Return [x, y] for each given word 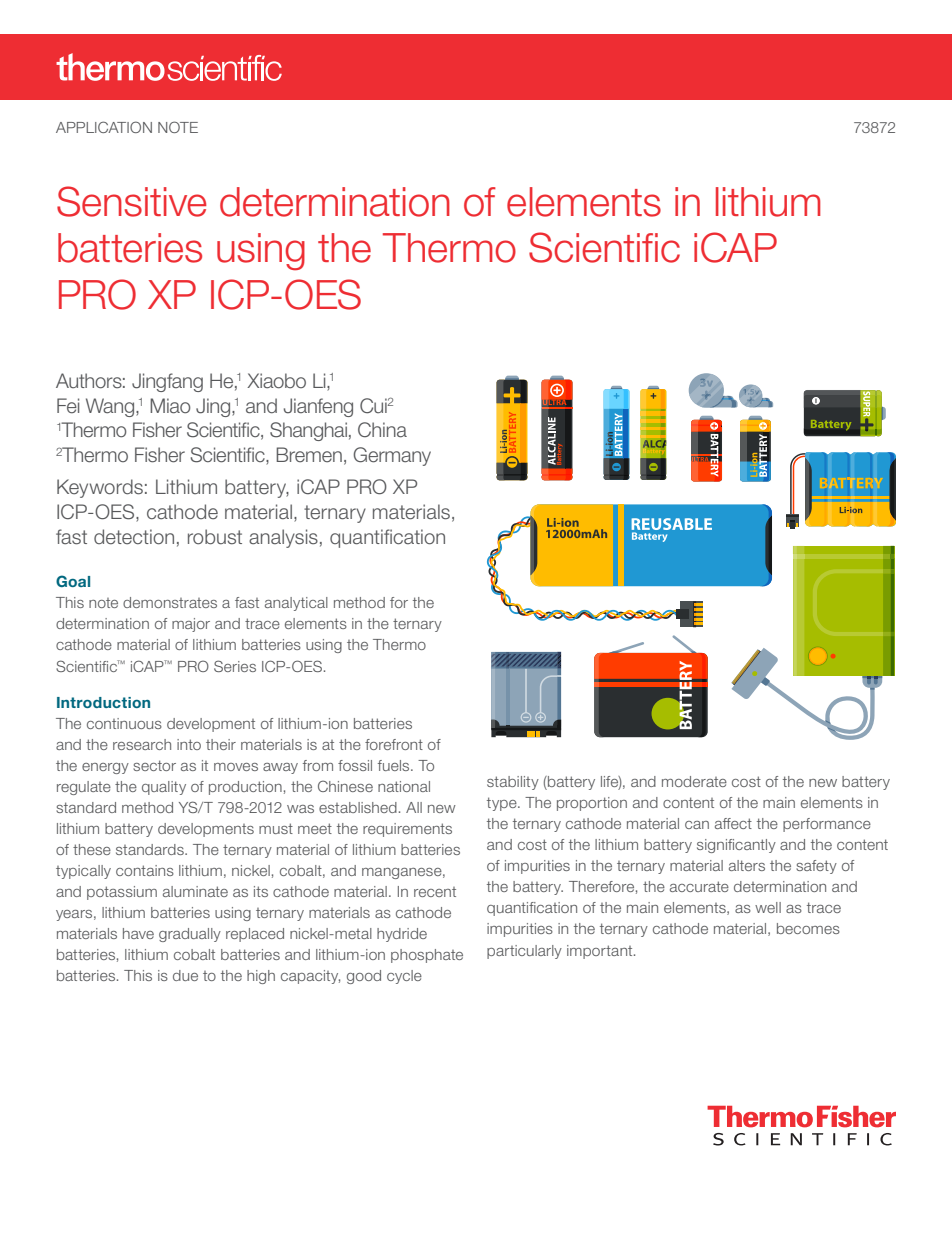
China [382, 430]
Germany [392, 456]
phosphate [427, 956]
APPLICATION [104, 127]
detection [134, 537]
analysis [283, 538]
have [138, 933]
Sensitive [132, 201]
